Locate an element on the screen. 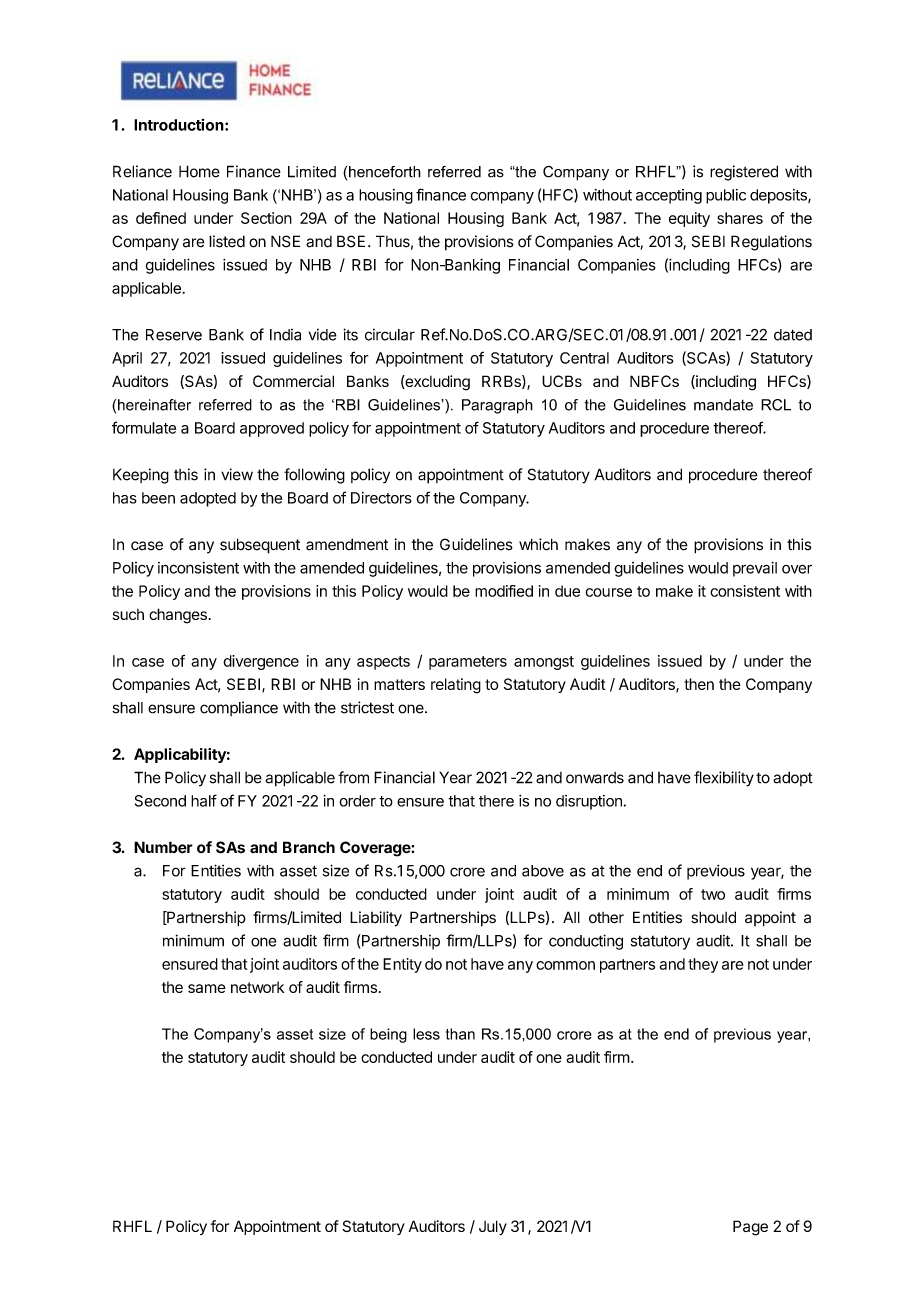 The width and height of the screenshot is (924, 1308). same is located at coordinates (207, 988).
